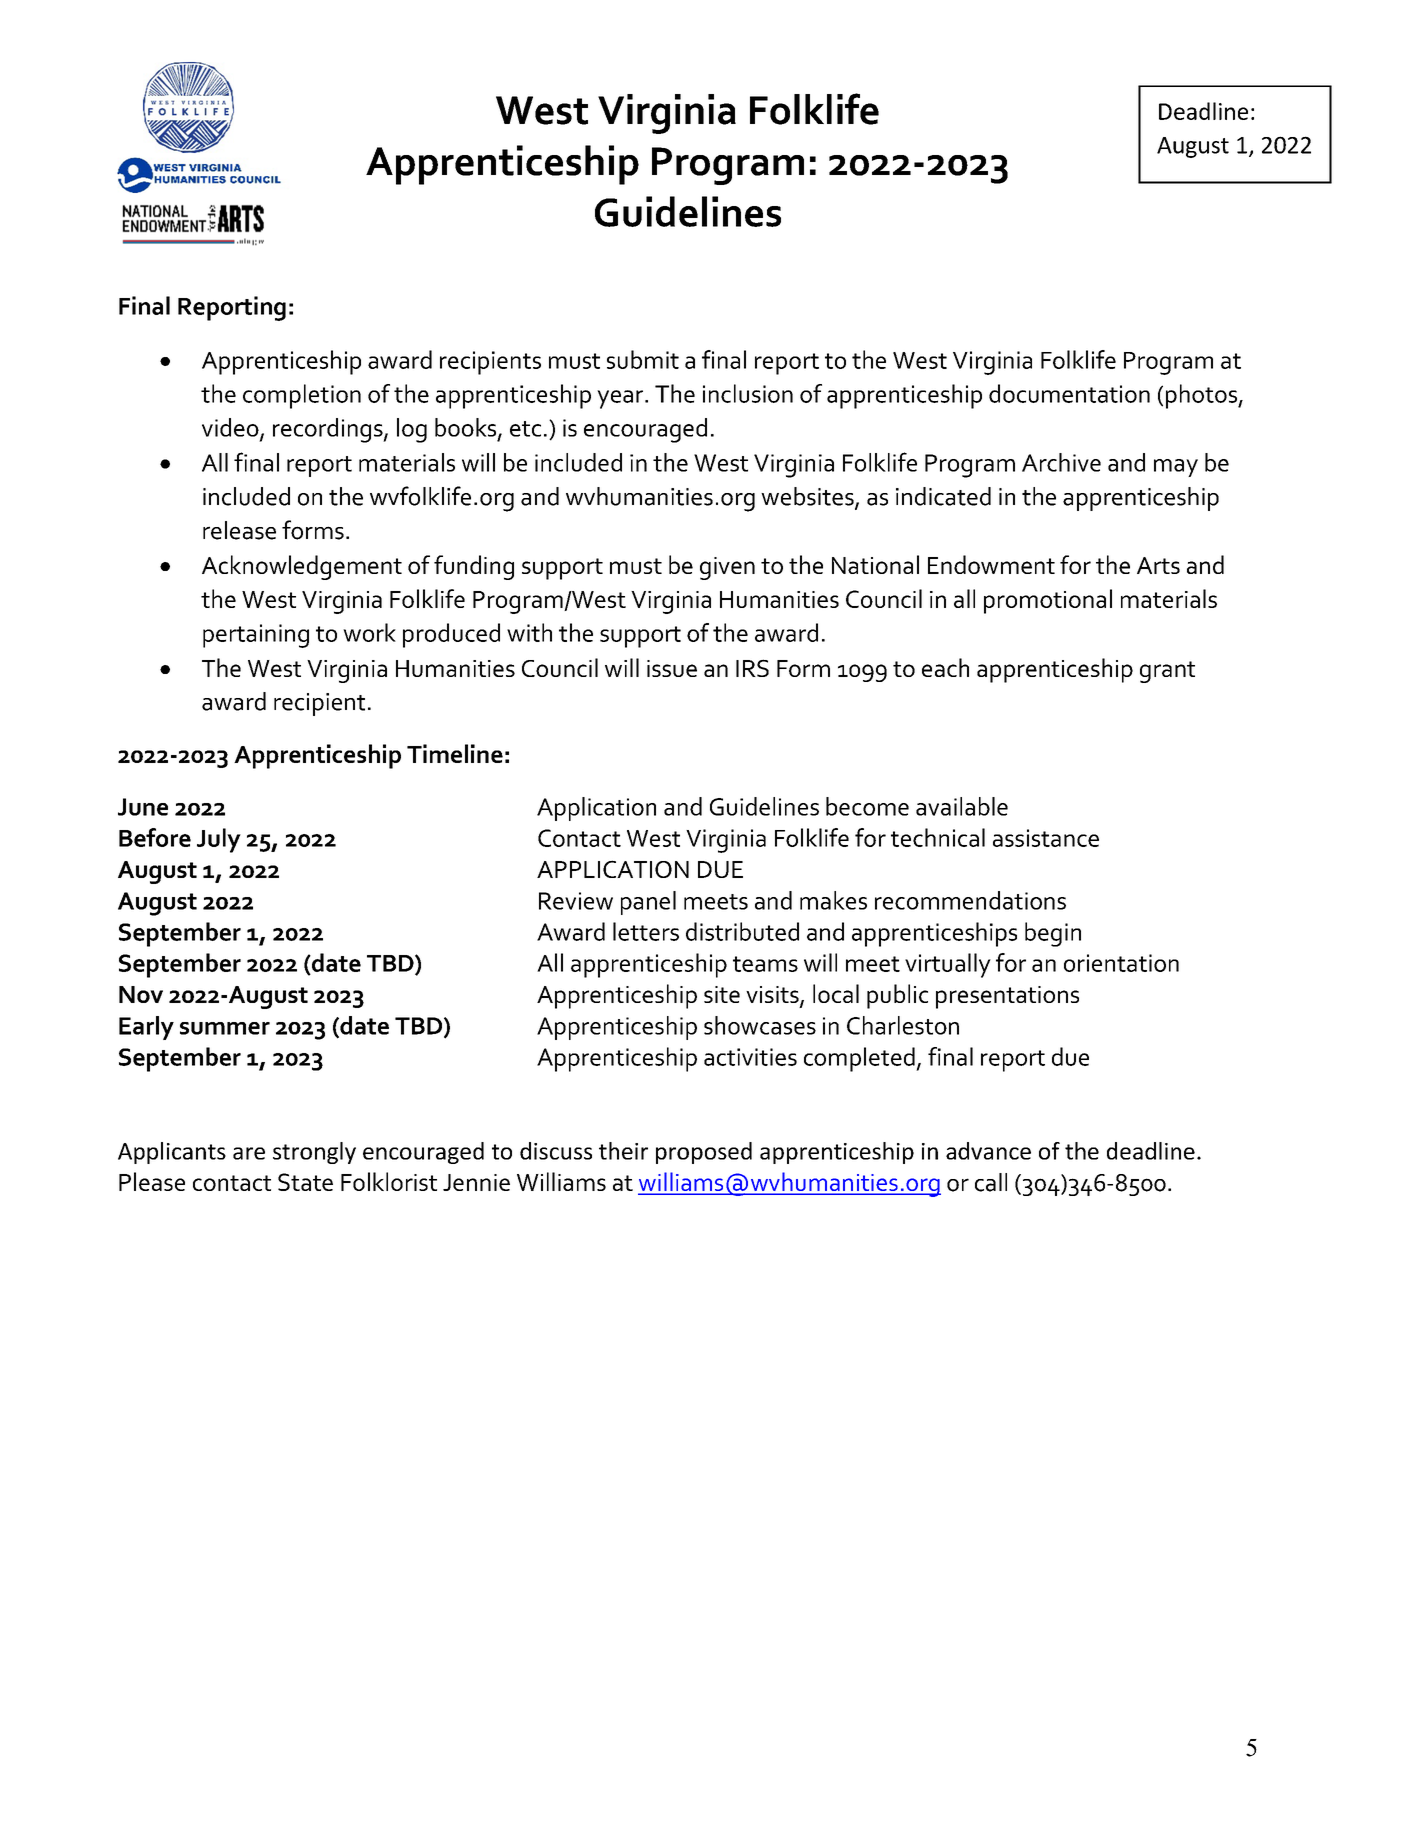 This screenshot has height=1846, width=1426. What do you see at coordinates (962, 806) in the screenshot?
I see `available` at bounding box center [962, 806].
